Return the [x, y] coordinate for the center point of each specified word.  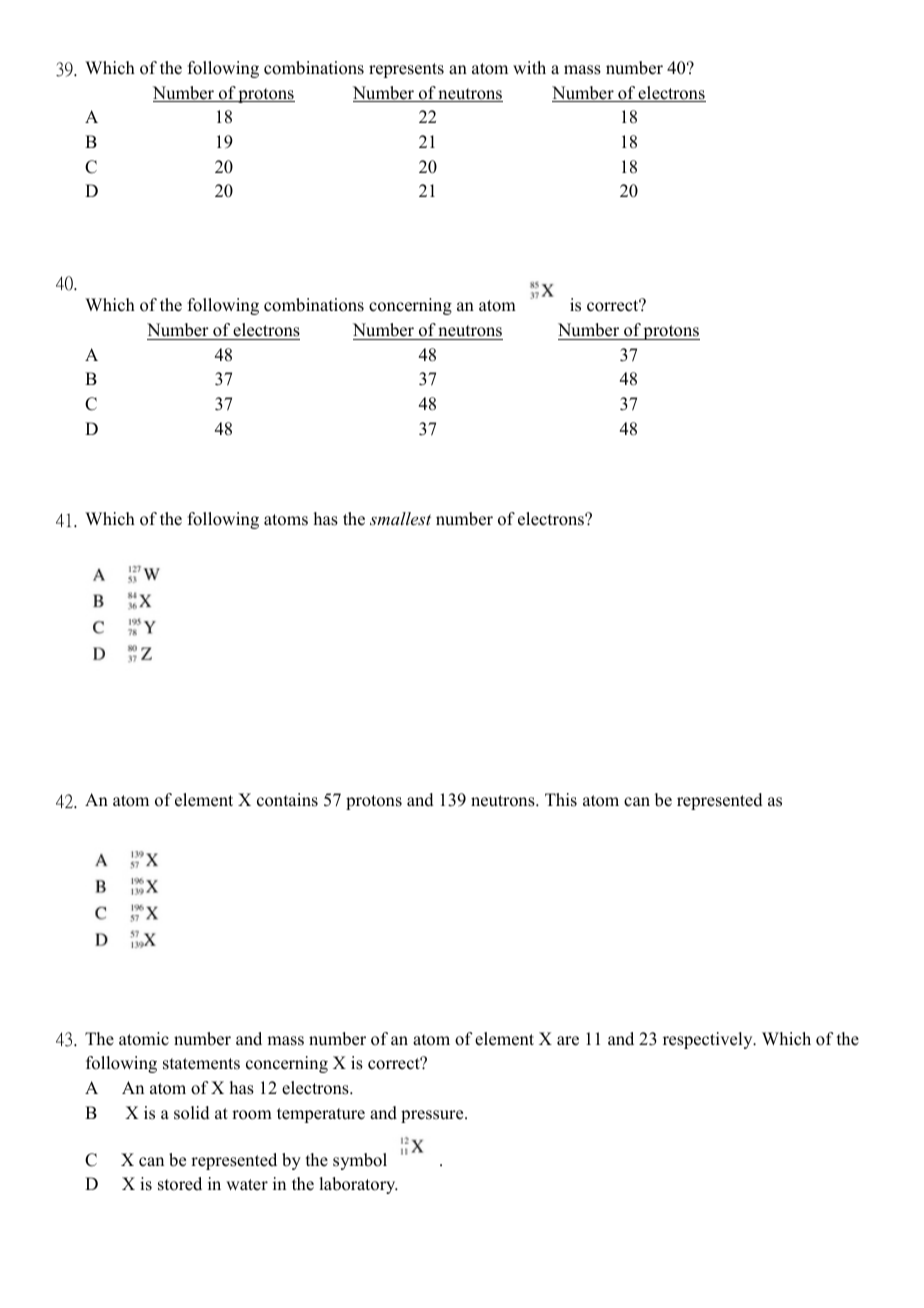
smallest [400, 518]
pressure [433, 1116]
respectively [709, 1040]
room [252, 1115]
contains [287, 800]
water [247, 1185]
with [529, 67]
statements [201, 1064]
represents [406, 70]
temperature [321, 1115]
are [568, 1041]
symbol [360, 1161]
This [561, 800]
